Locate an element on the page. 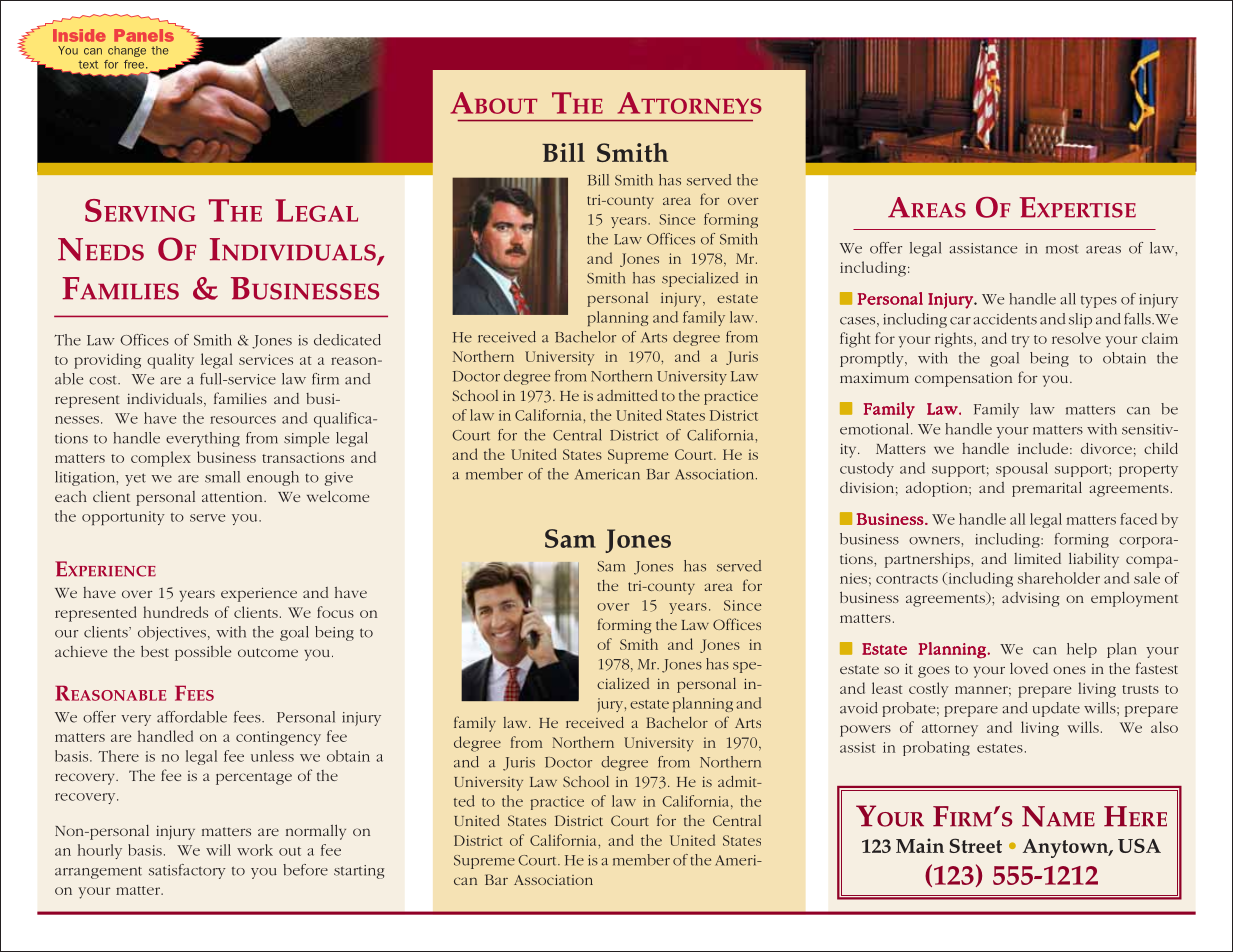 The width and height of the image is (1233, 952). most is located at coordinates (1062, 249).
